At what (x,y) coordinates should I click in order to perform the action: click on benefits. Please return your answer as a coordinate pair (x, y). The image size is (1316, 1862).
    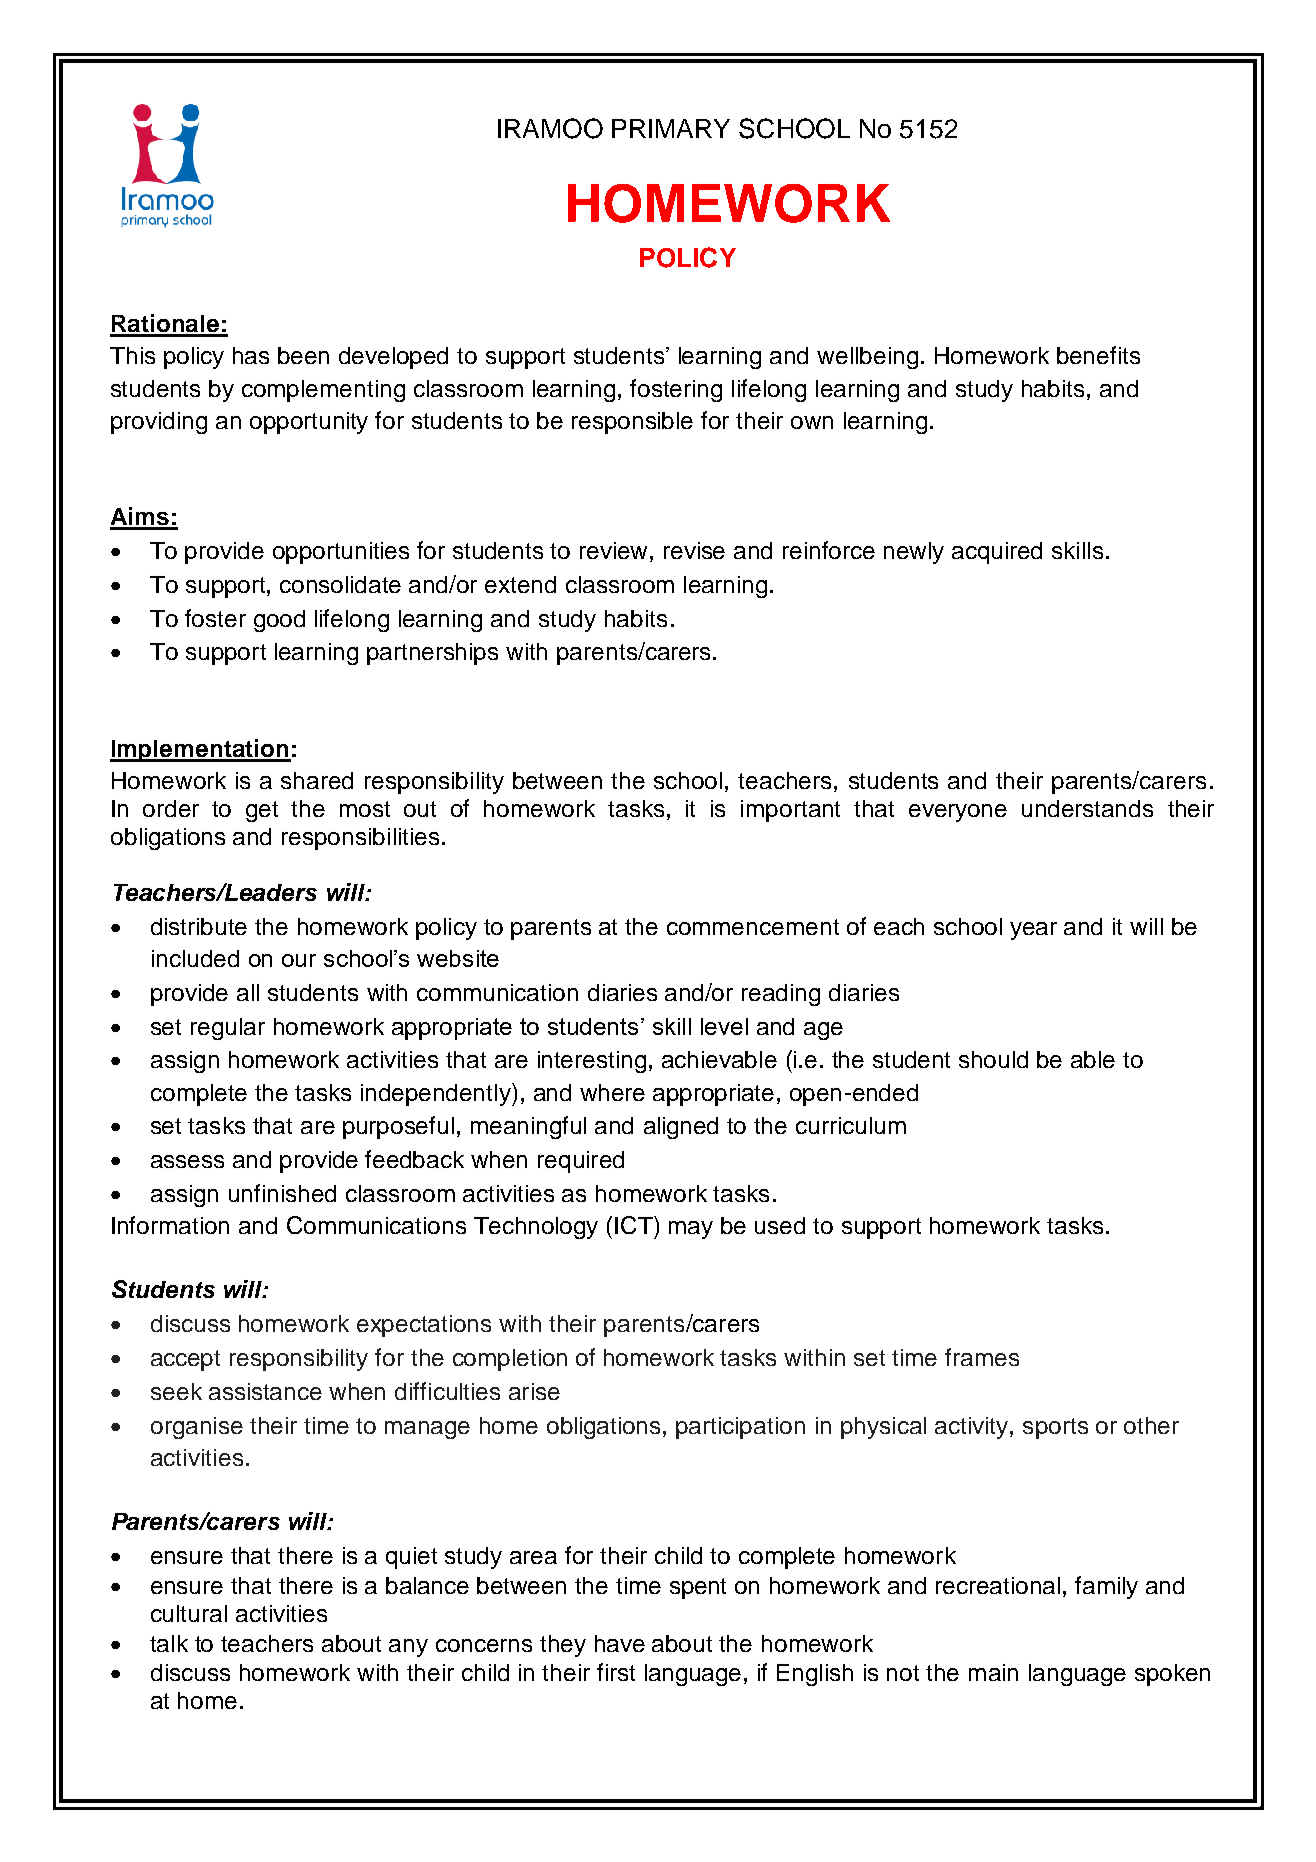
    Looking at the image, I should click on (1098, 355).
